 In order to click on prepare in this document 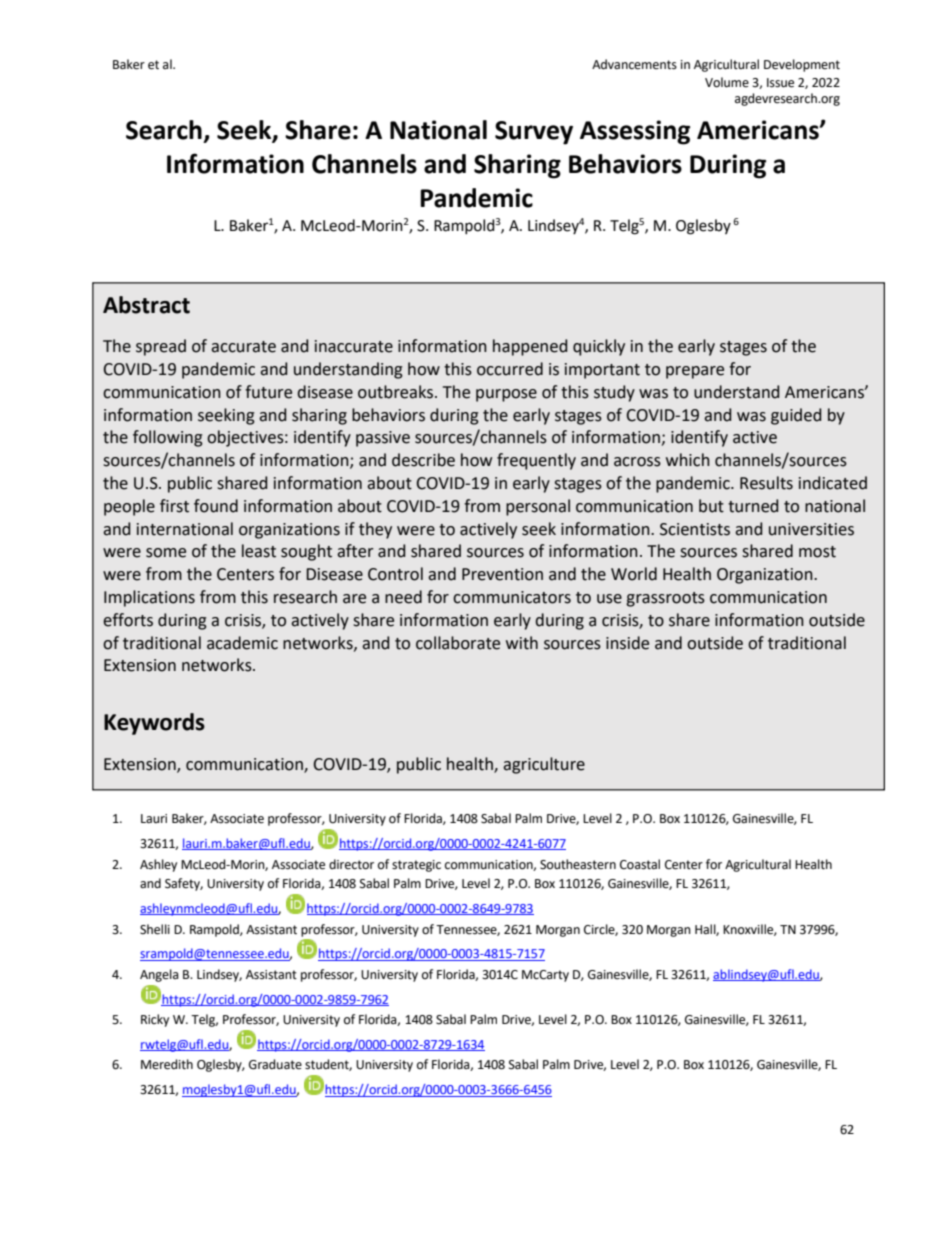, I will do `click(695, 372)`.
